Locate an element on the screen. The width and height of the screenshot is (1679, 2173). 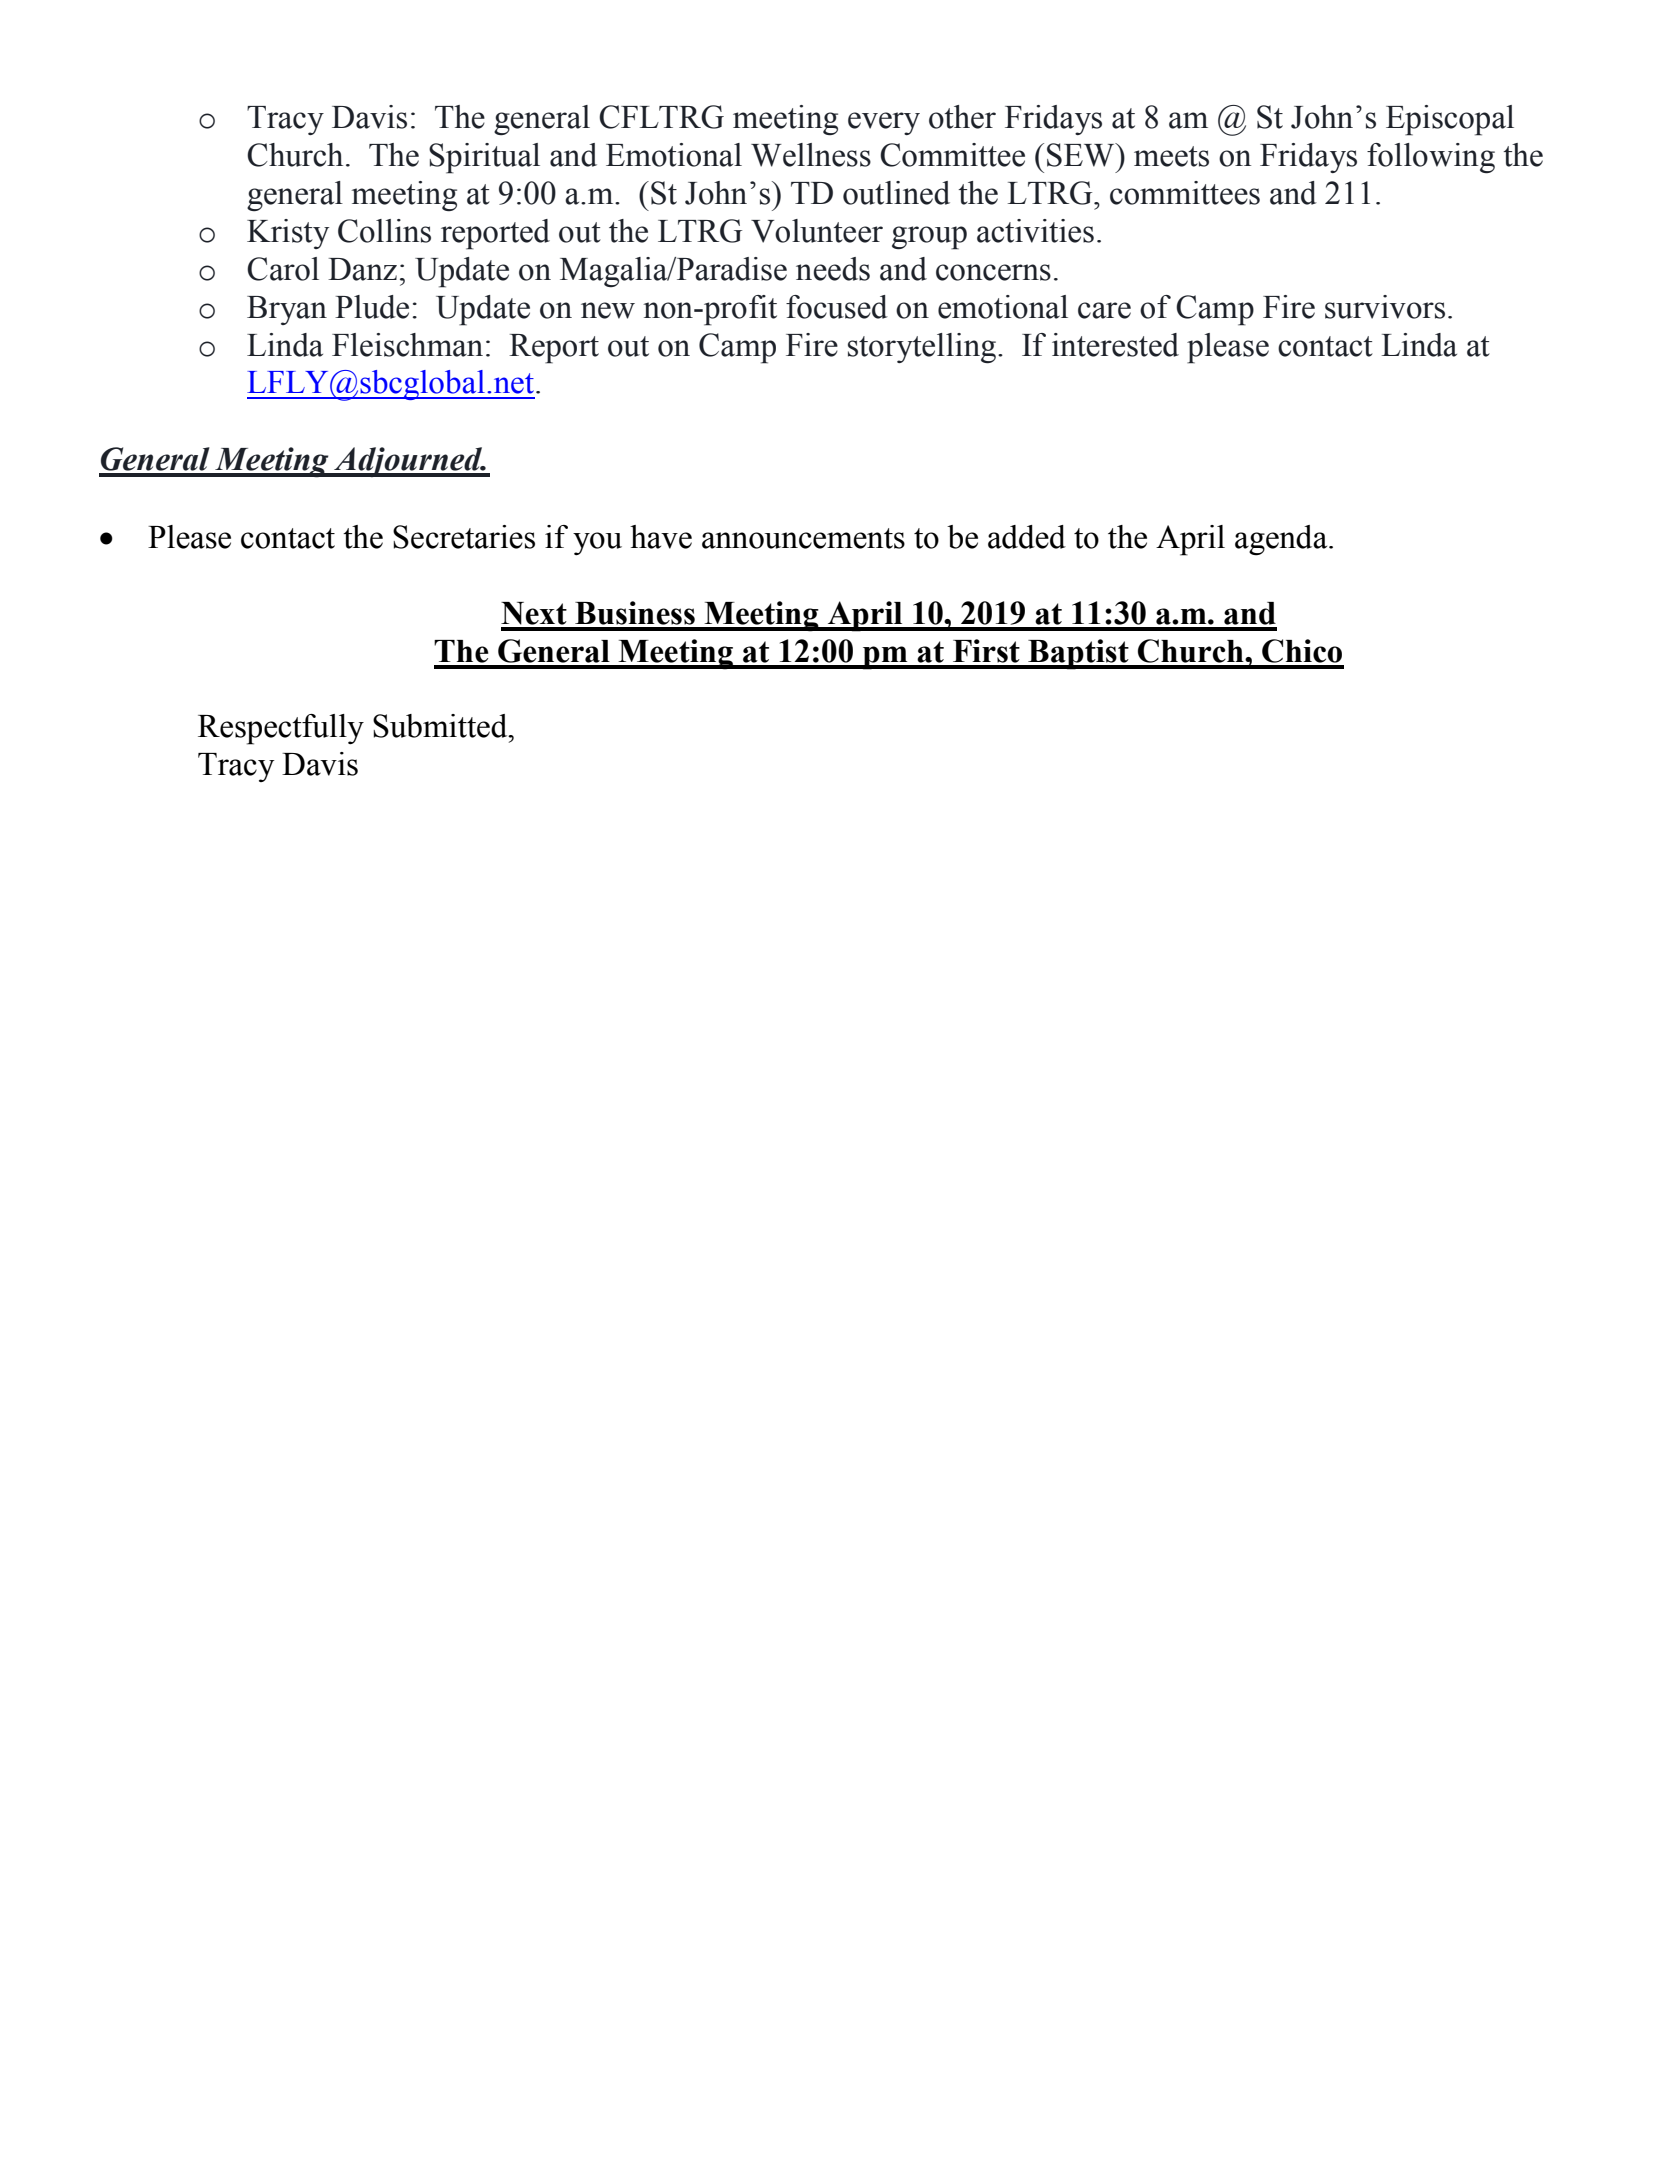
Baptist is located at coordinates (1078, 654).
